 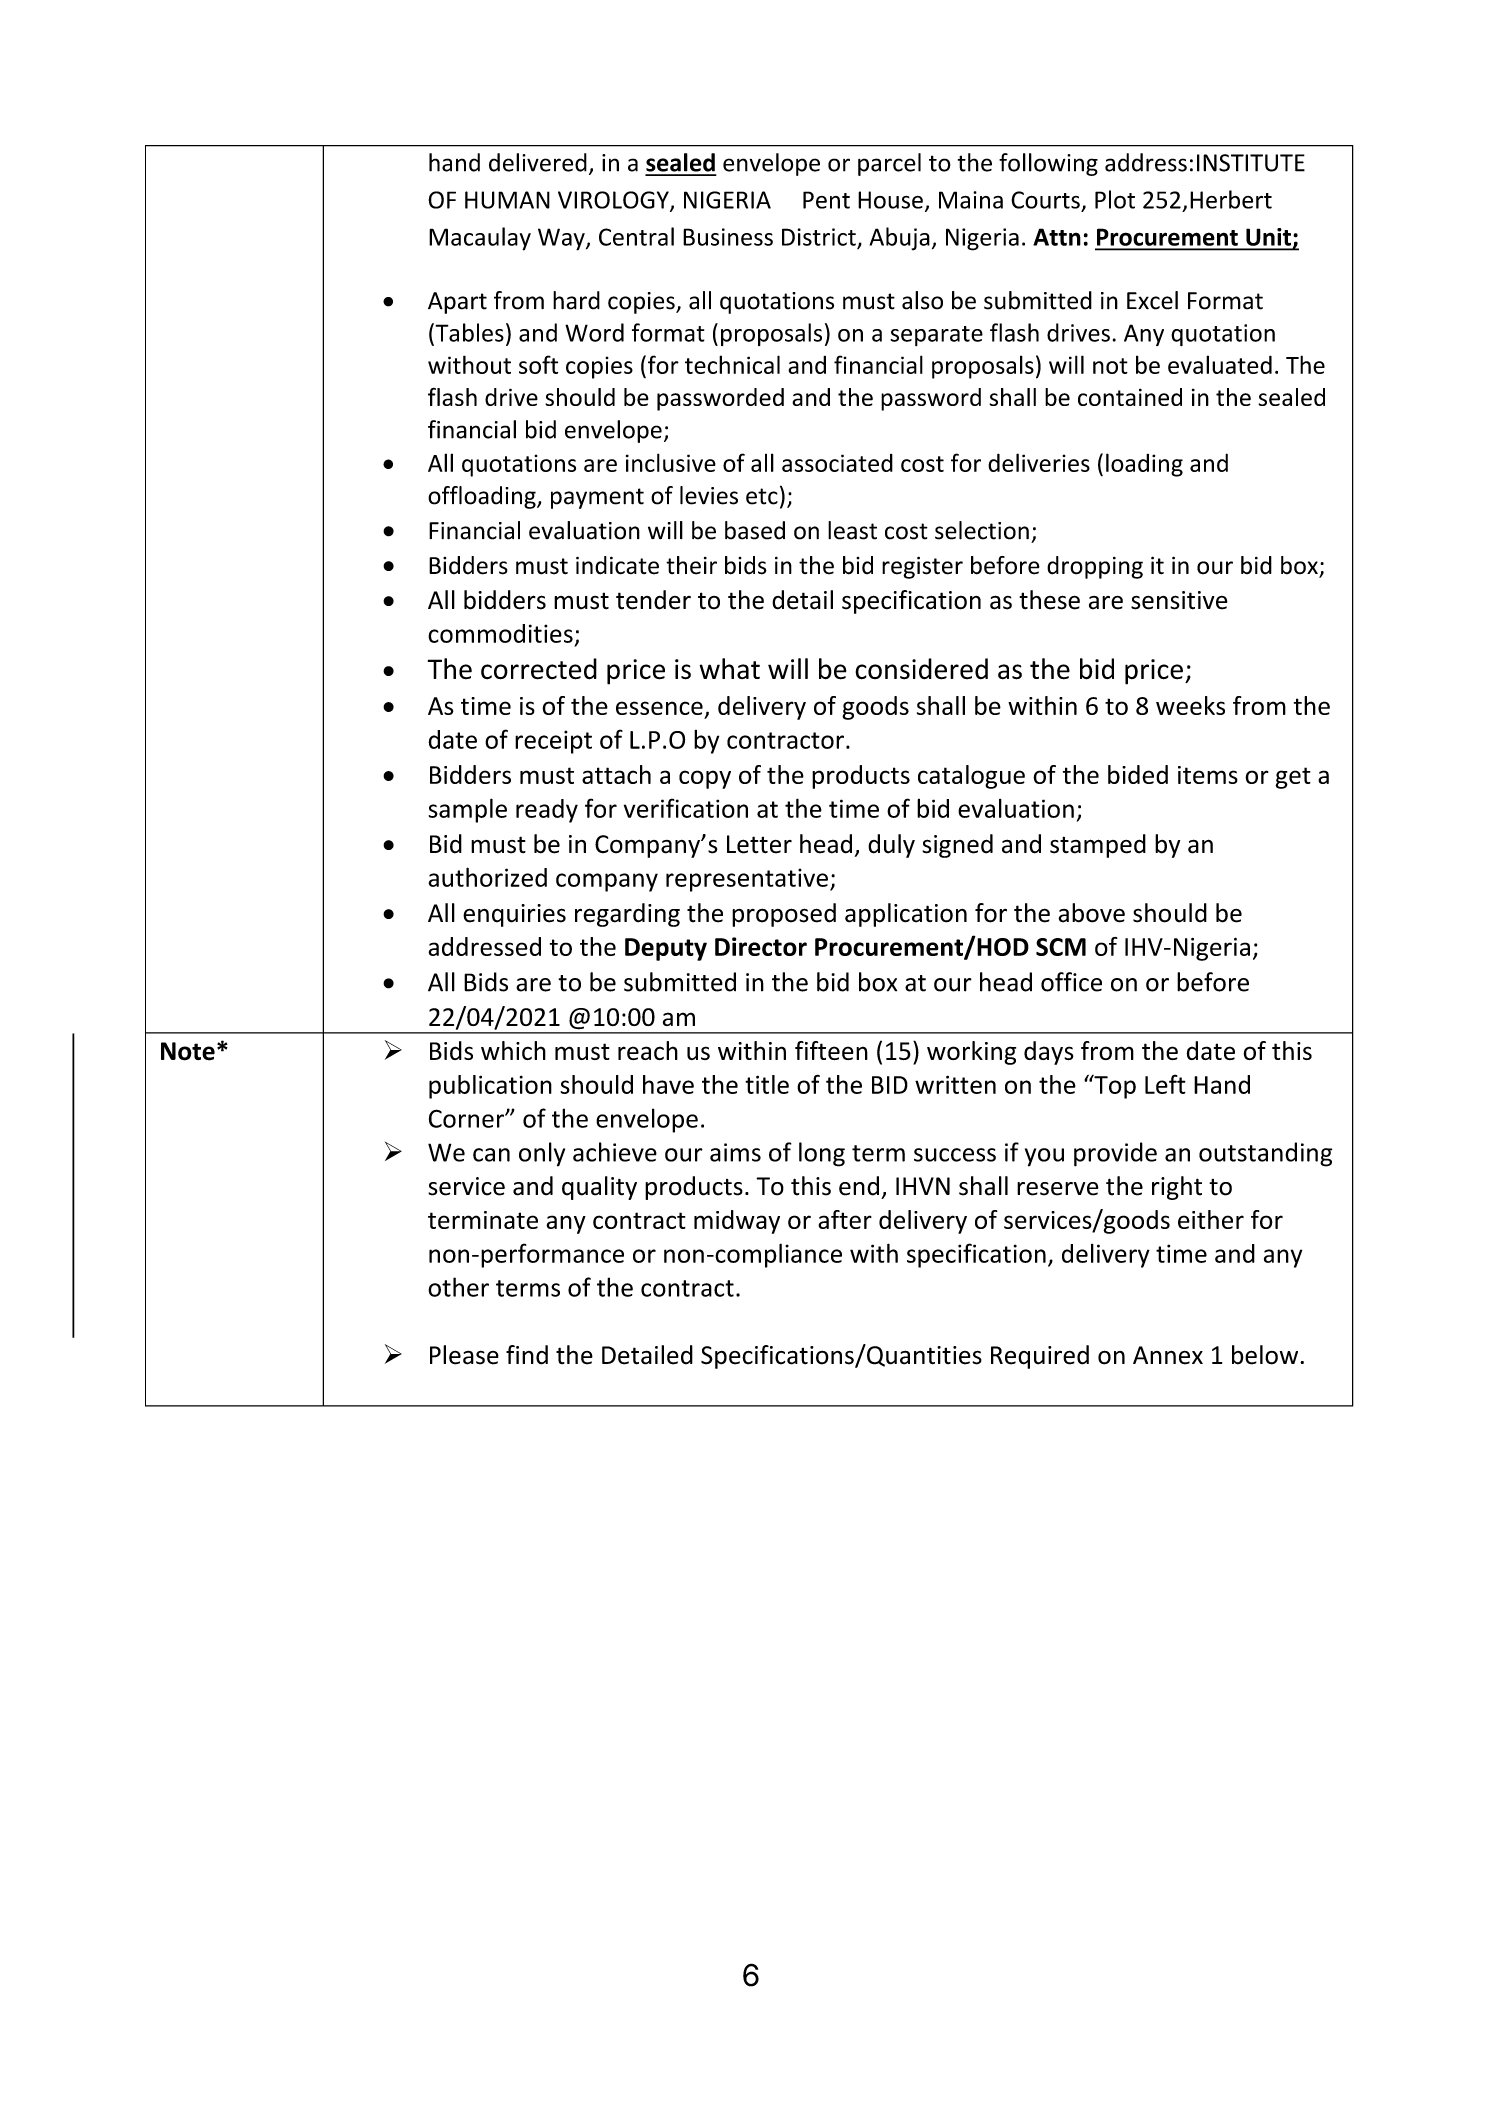 What do you see at coordinates (458, 1287) in the document?
I see `other` at bounding box center [458, 1287].
